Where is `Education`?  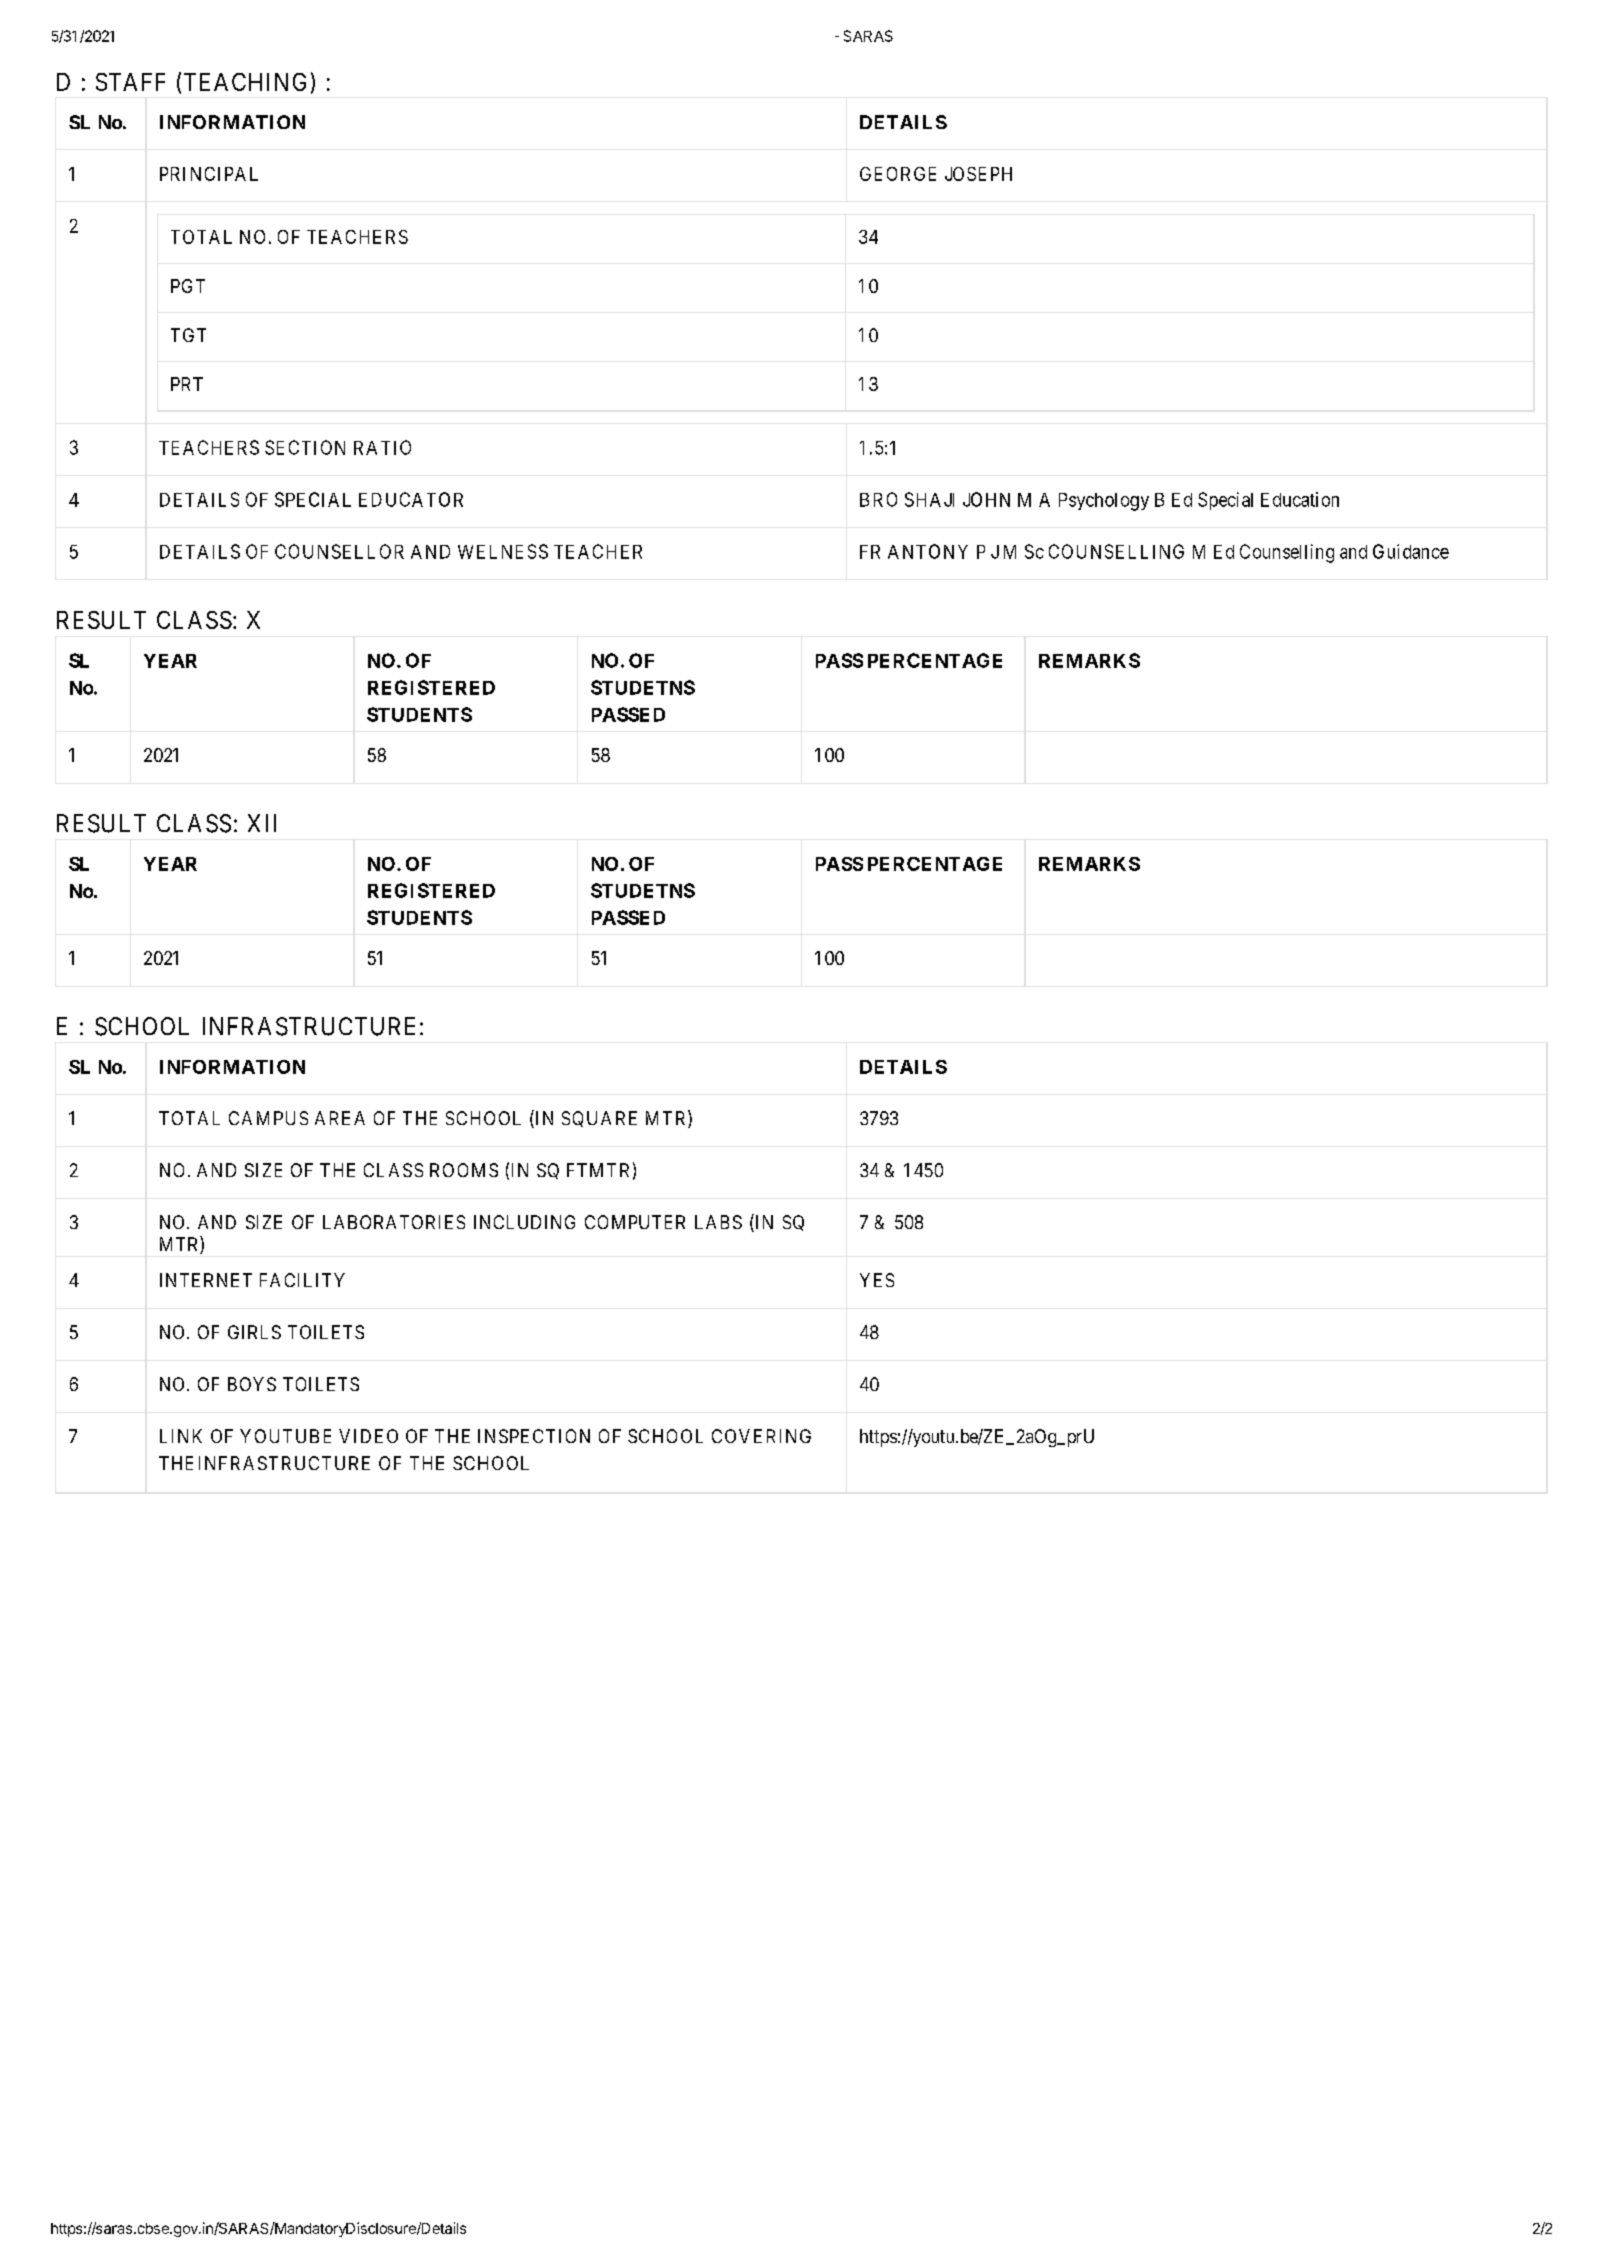 Education is located at coordinates (1300, 499).
